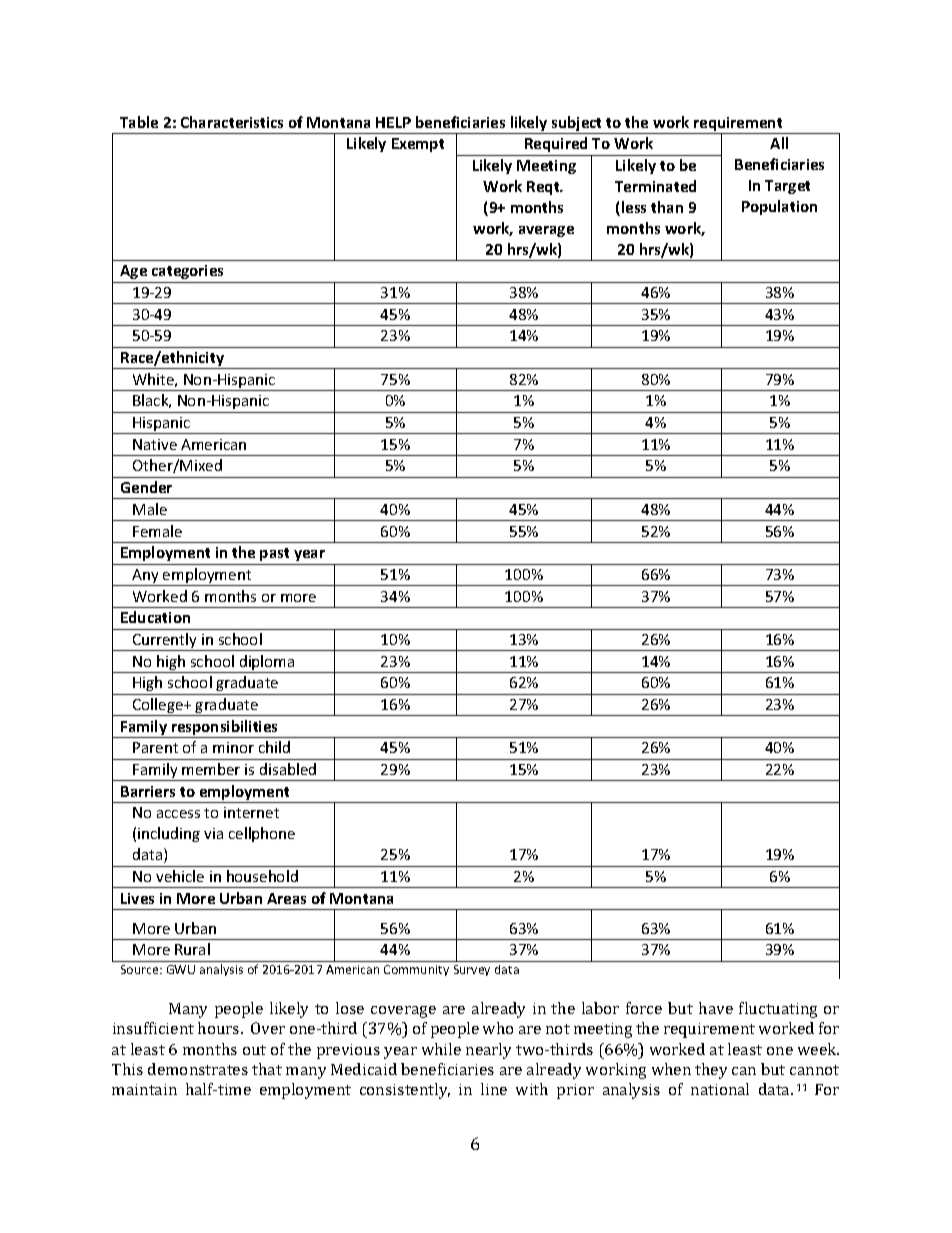 The width and height of the image is (952, 1233). Describe the element at coordinates (155, 617) in the image. I see `Education` at that location.
